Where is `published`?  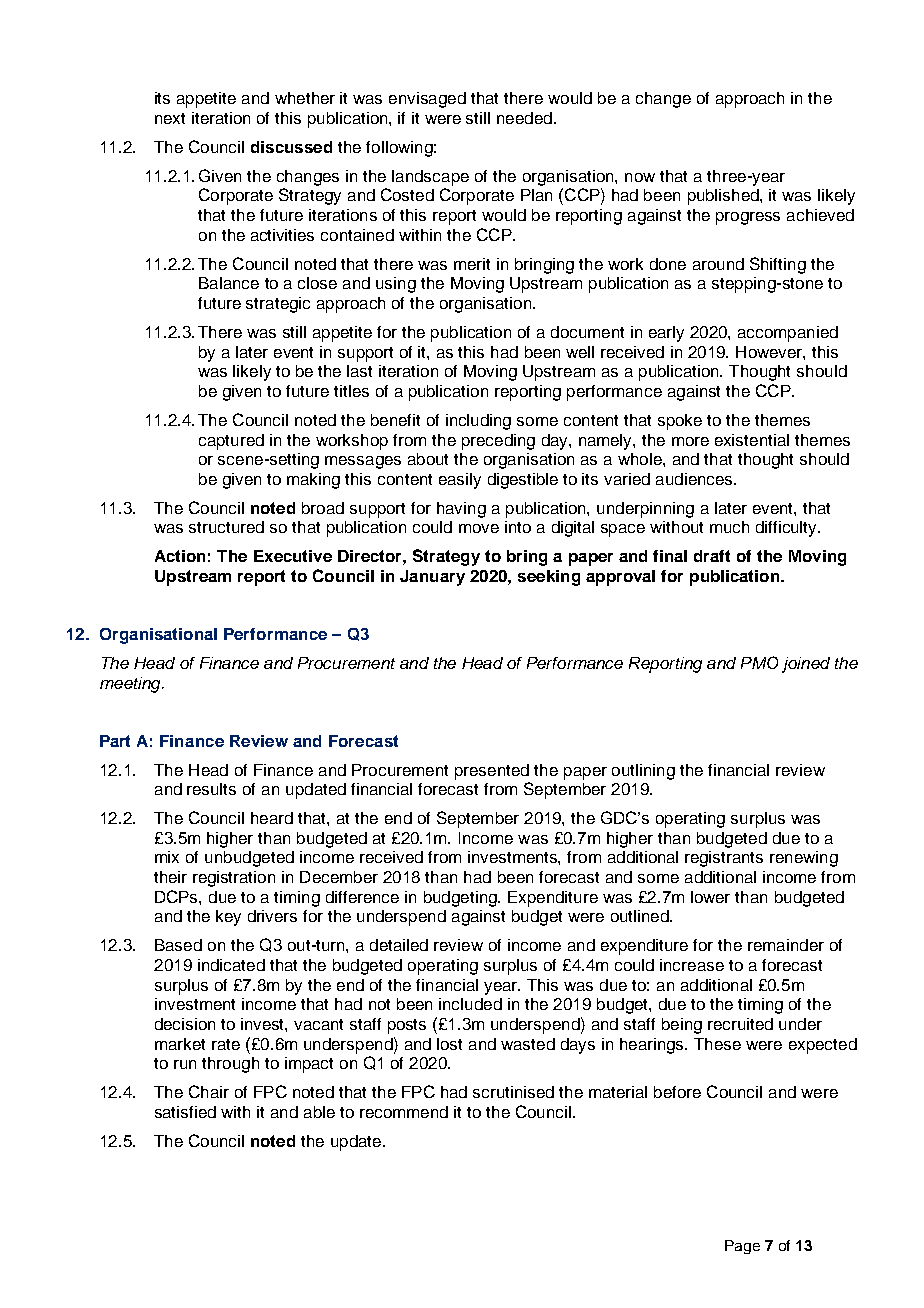
published is located at coordinates (724, 197).
